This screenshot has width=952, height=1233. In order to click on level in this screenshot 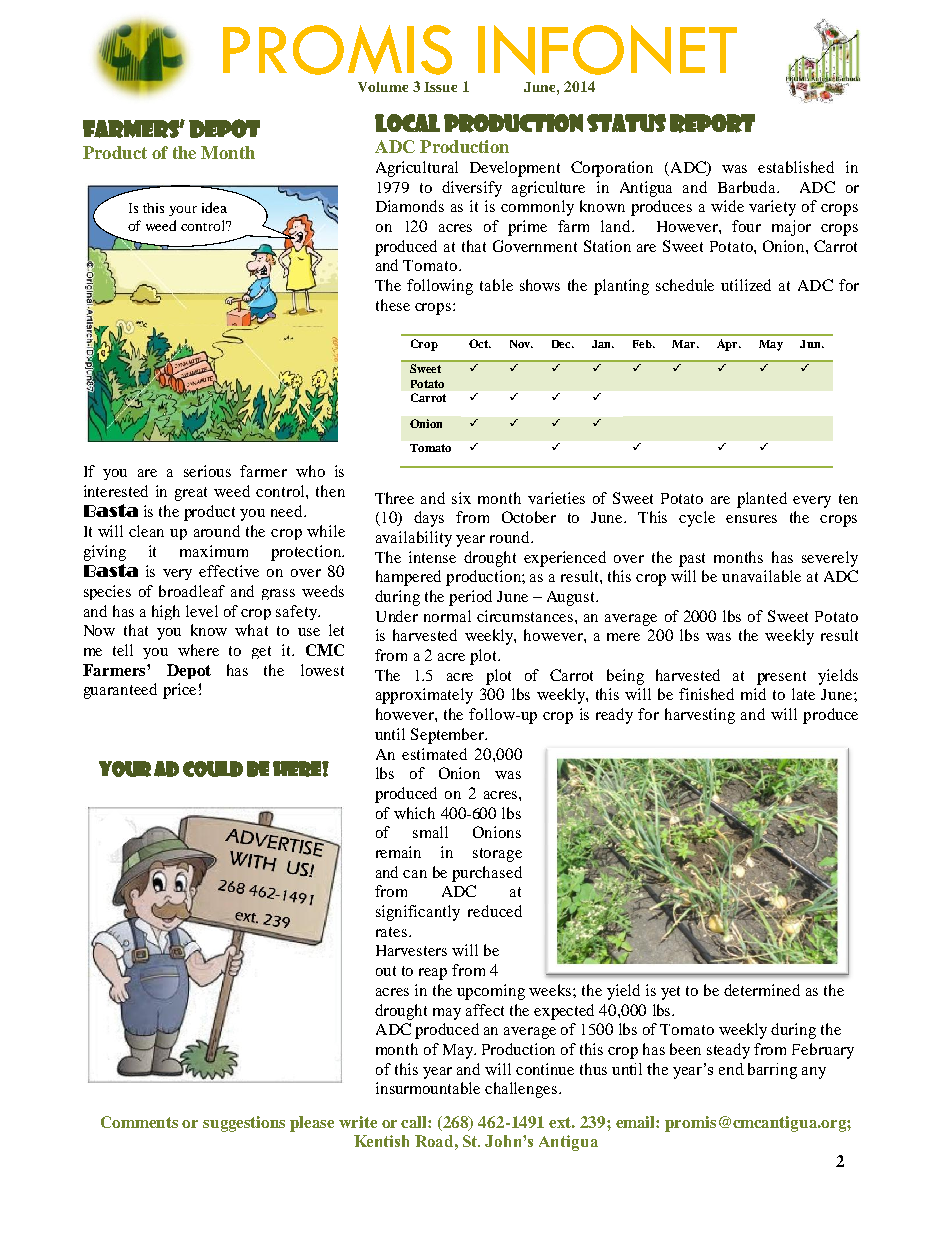, I will do `click(202, 611)`.
